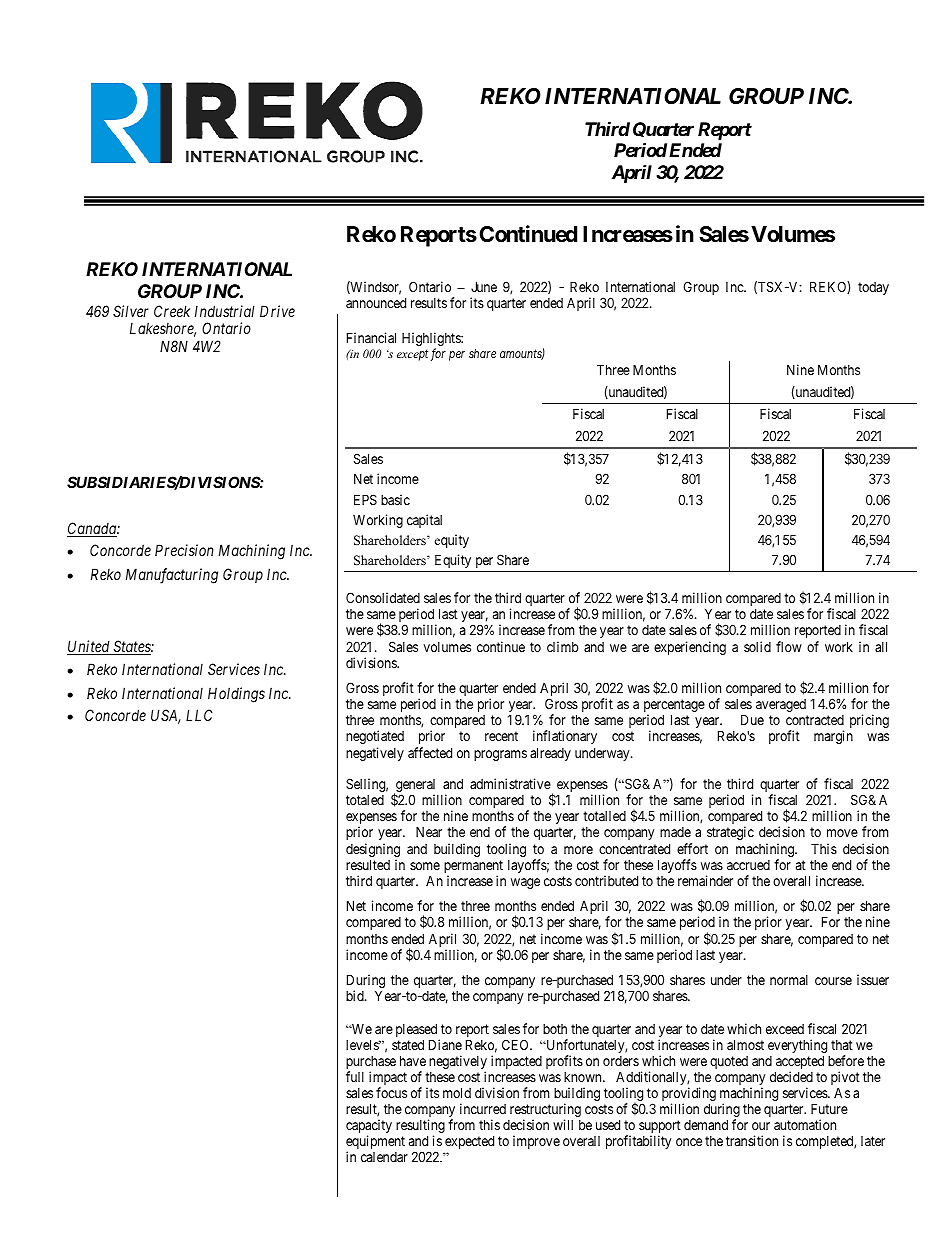 This screenshot has height=1233, width=952. What do you see at coordinates (781, 705) in the screenshot?
I see `averaged` at bounding box center [781, 705].
